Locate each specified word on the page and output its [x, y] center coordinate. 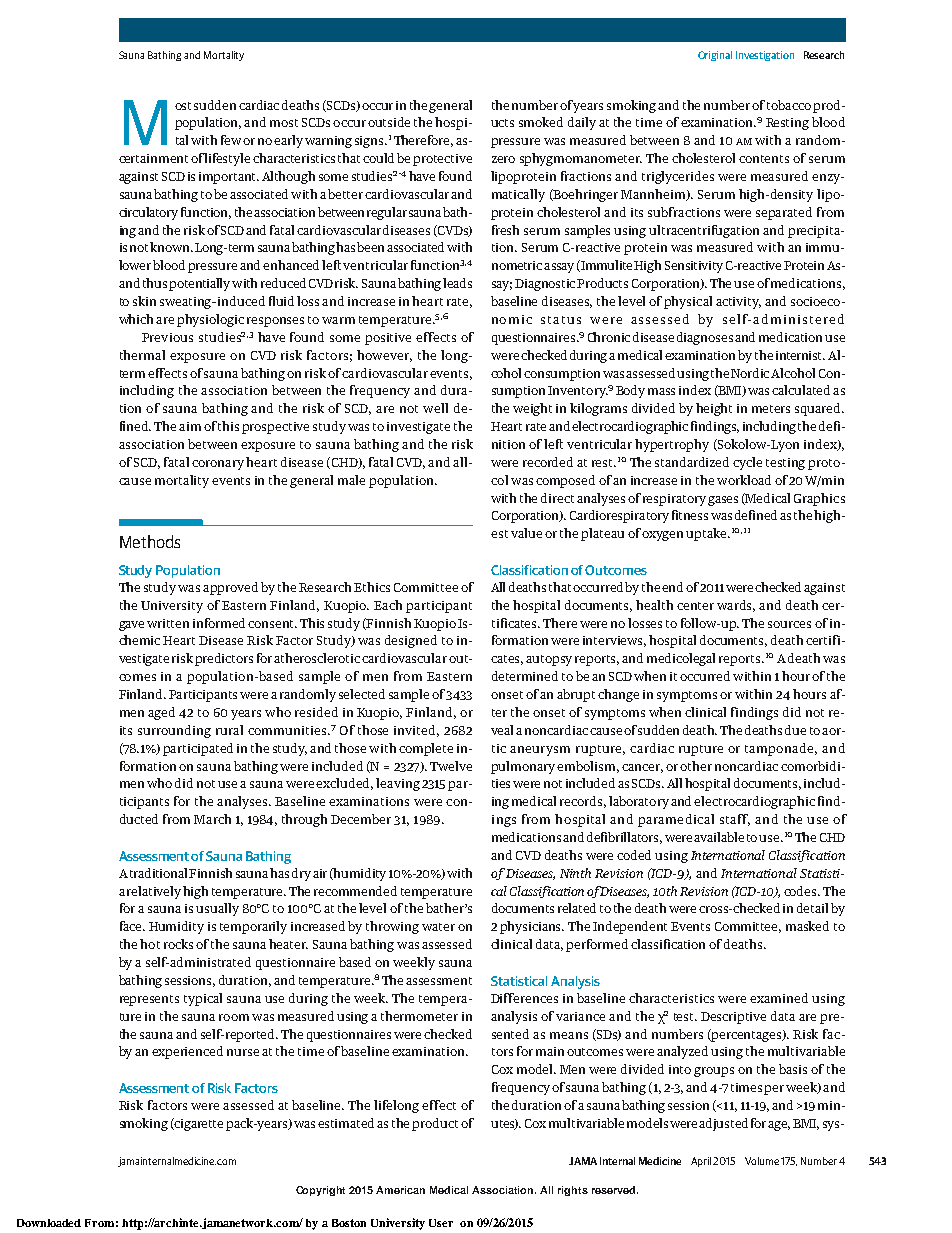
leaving [398, 784]
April [702, 1162]
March [212, 819]
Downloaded [49, 1223]
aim [190, 426]
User [441, 1223]
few [231, 140]
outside [389, 122]
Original [715, 56]
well [435, 408]
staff [735, 820]
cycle [747, 463]
